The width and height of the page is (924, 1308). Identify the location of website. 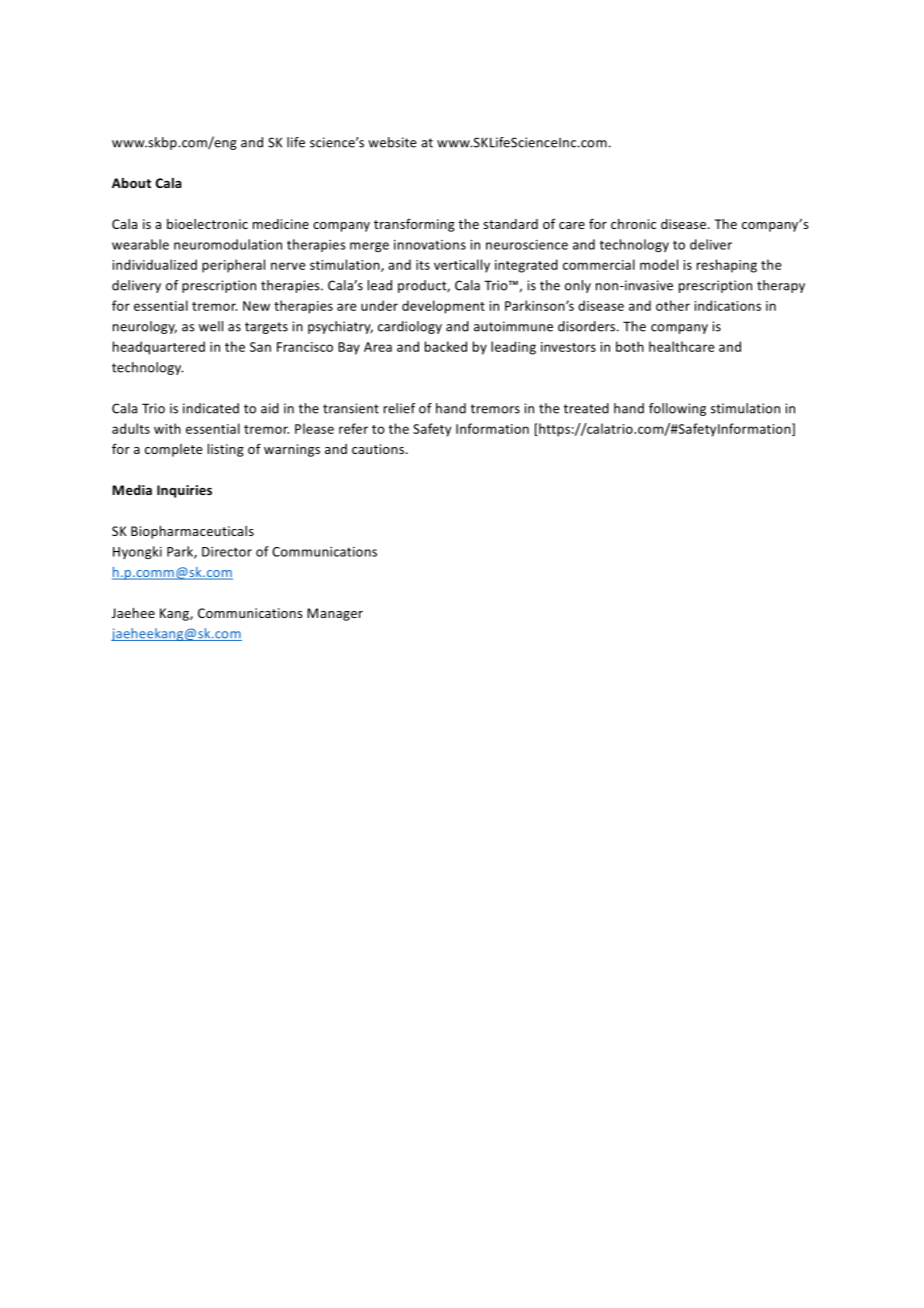
(392, 142).
